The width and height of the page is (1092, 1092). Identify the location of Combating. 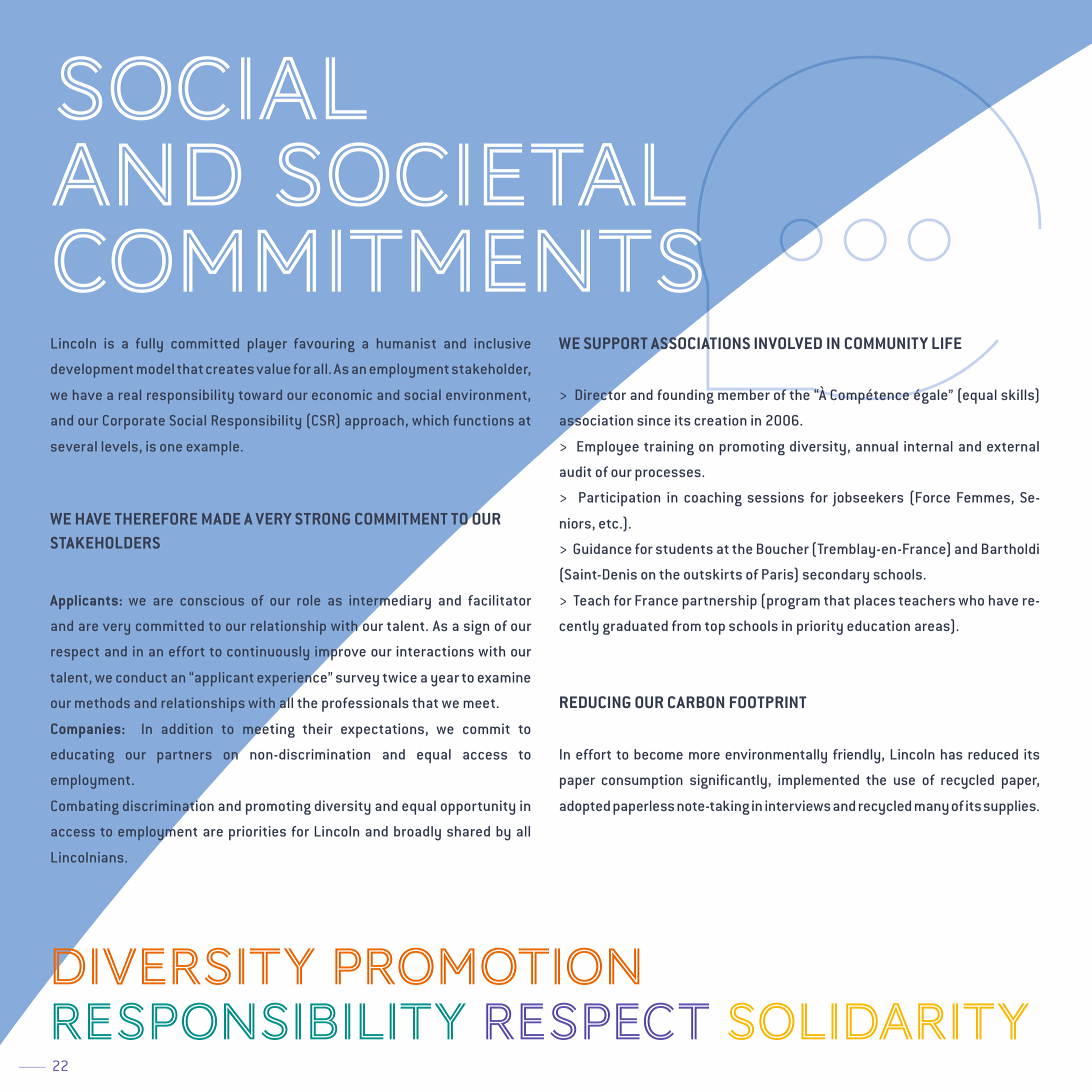
(85, 807).
